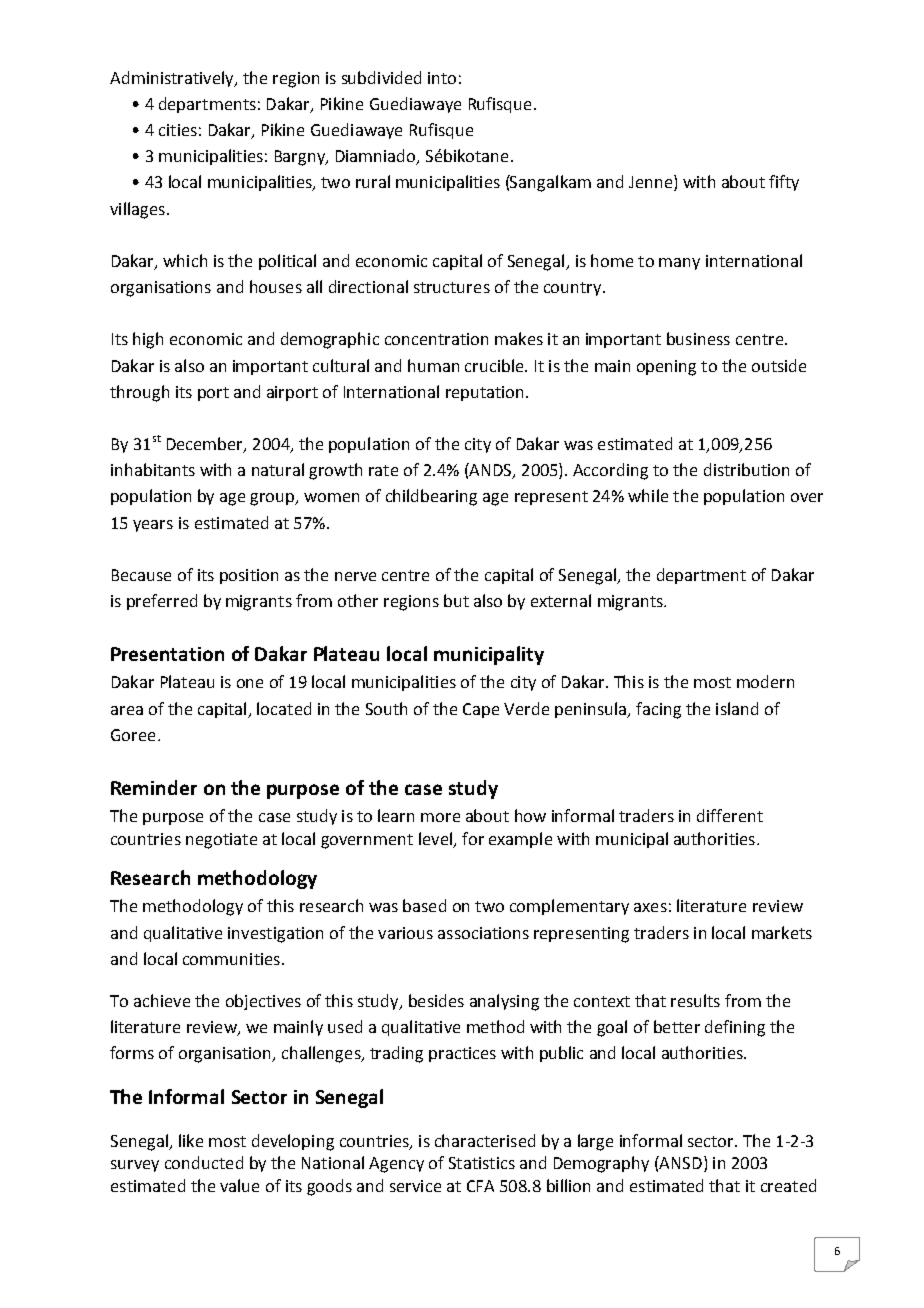 The height and width of the screenshot is (1308, 924). What do you see at coordinates (765, 681) in the screenshot?
I see `modern` at bounding box center [765, 681].
